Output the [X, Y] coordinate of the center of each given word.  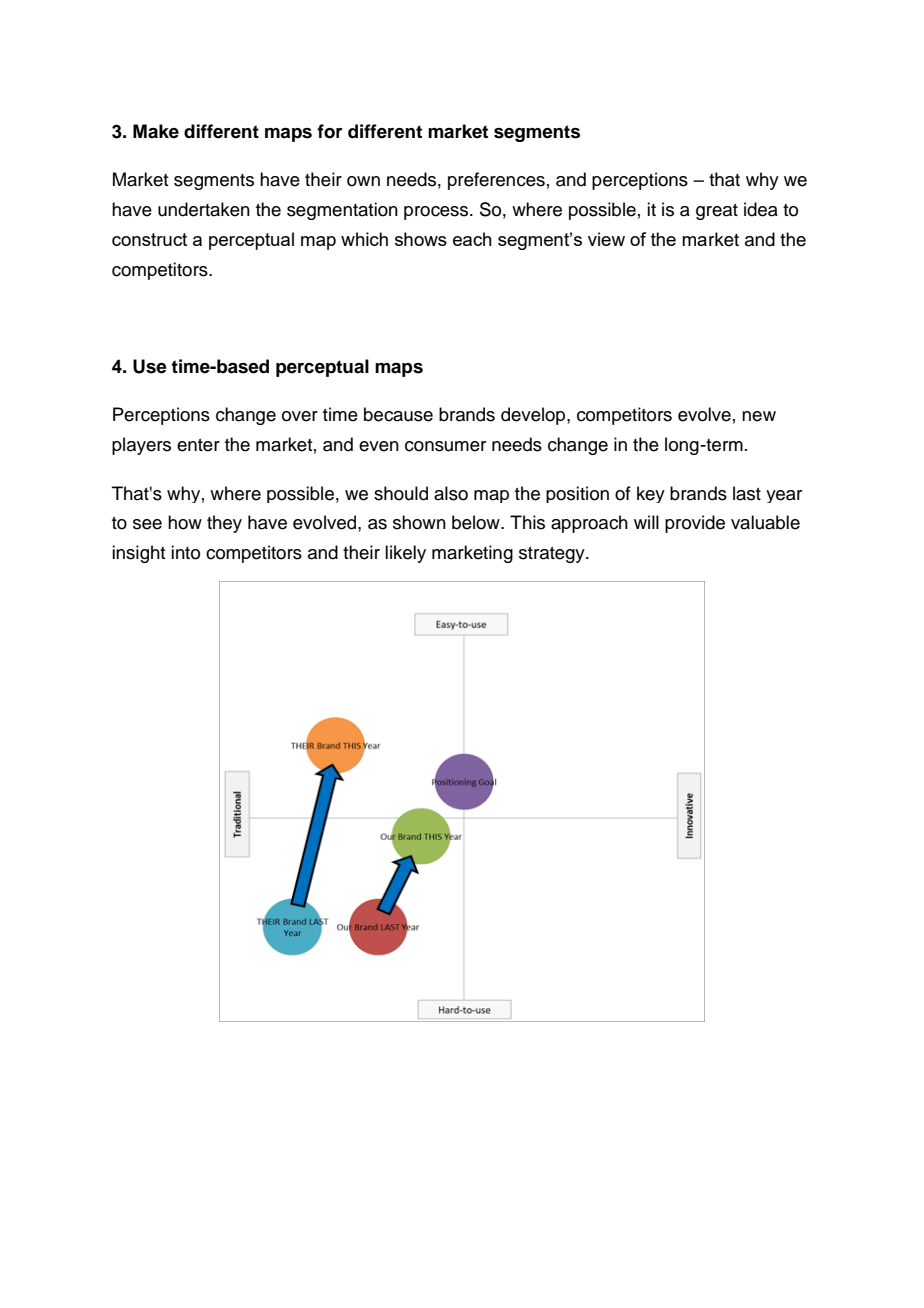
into [185, 552]
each [472, 239]
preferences [496, 181]
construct [149, 239]
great [717, 212]
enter [198, 445]
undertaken [204, 209]
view [606, 239]
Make [156, 131]
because [398, 414]
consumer [445, 446]
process [437, 213]
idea [761, 209]
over [300, 416]
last [747, 493]
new [759, 416]
